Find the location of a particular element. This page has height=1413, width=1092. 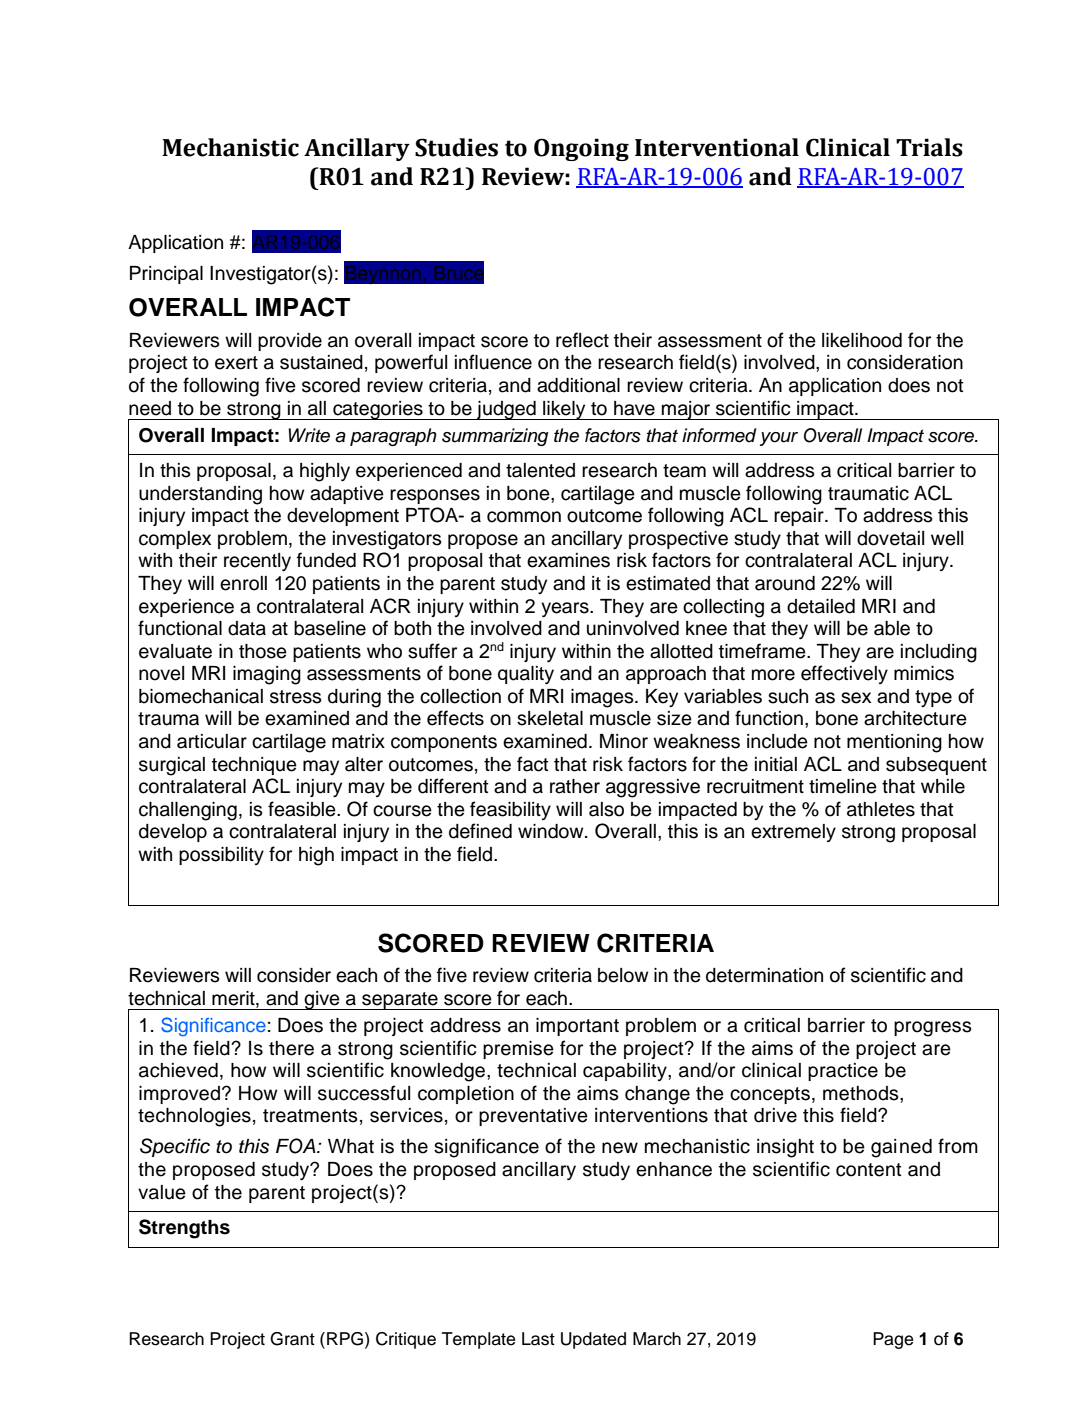

your is located at coordinates (779, 439).
